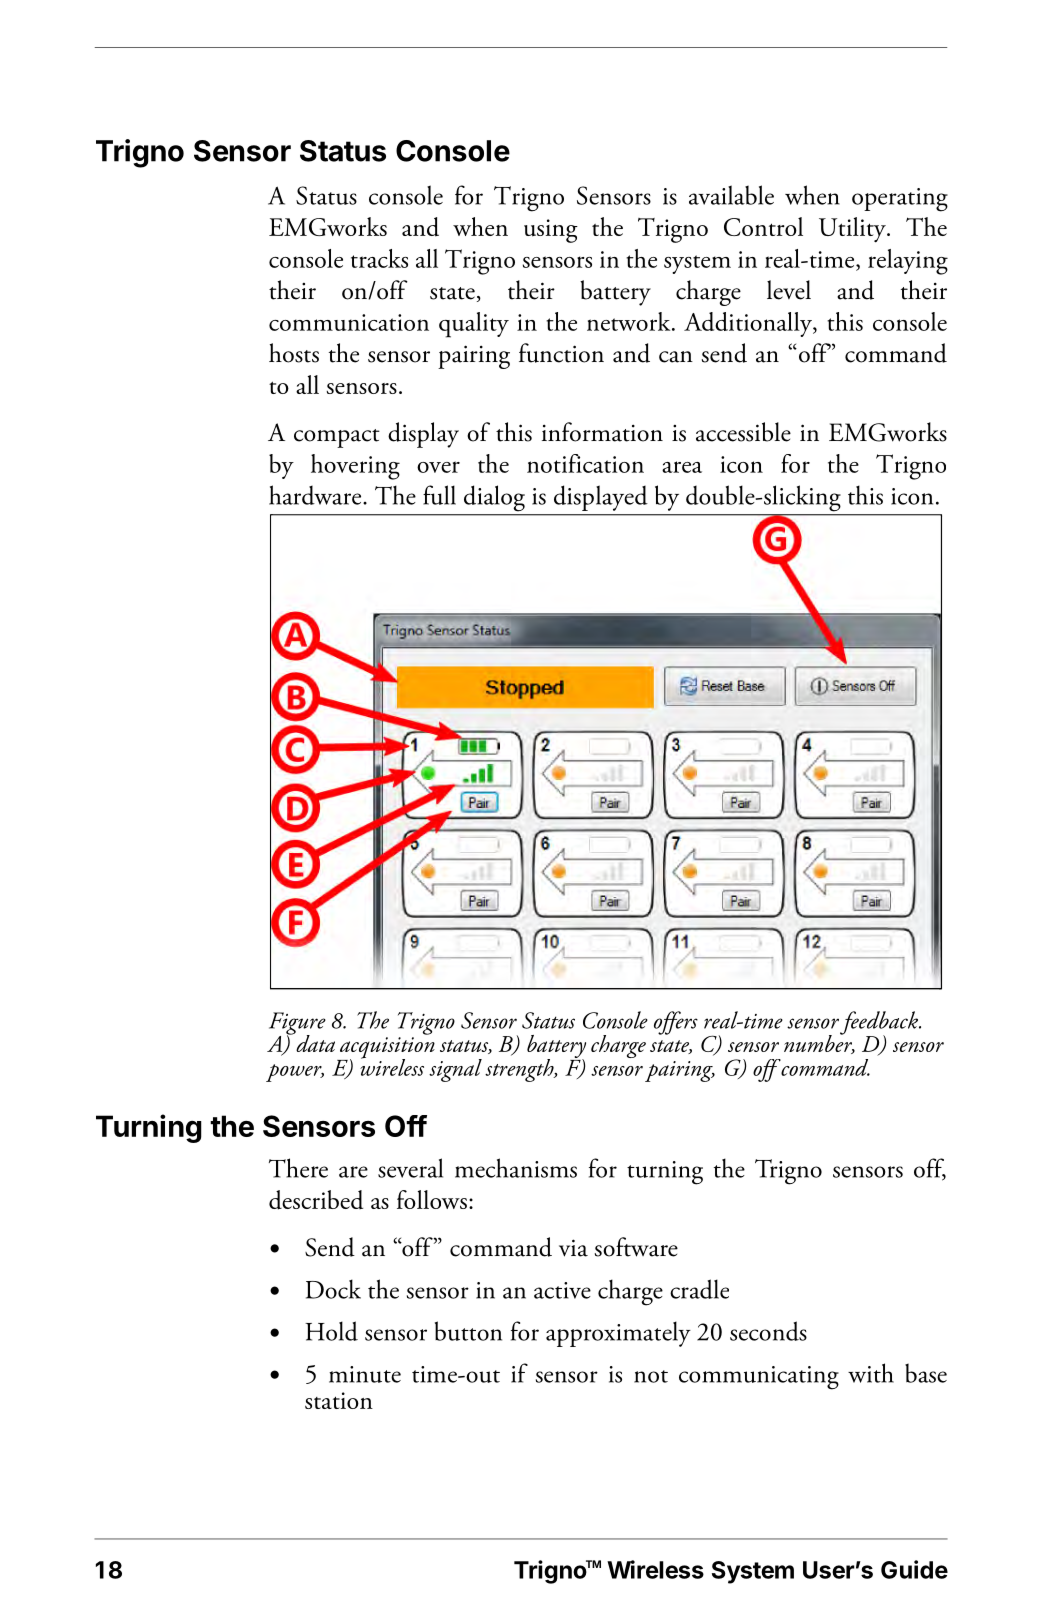 The image size is (1042, 1610). Describe the element at coordinates (379, 258) in the document. I see `tracks` at that location.
